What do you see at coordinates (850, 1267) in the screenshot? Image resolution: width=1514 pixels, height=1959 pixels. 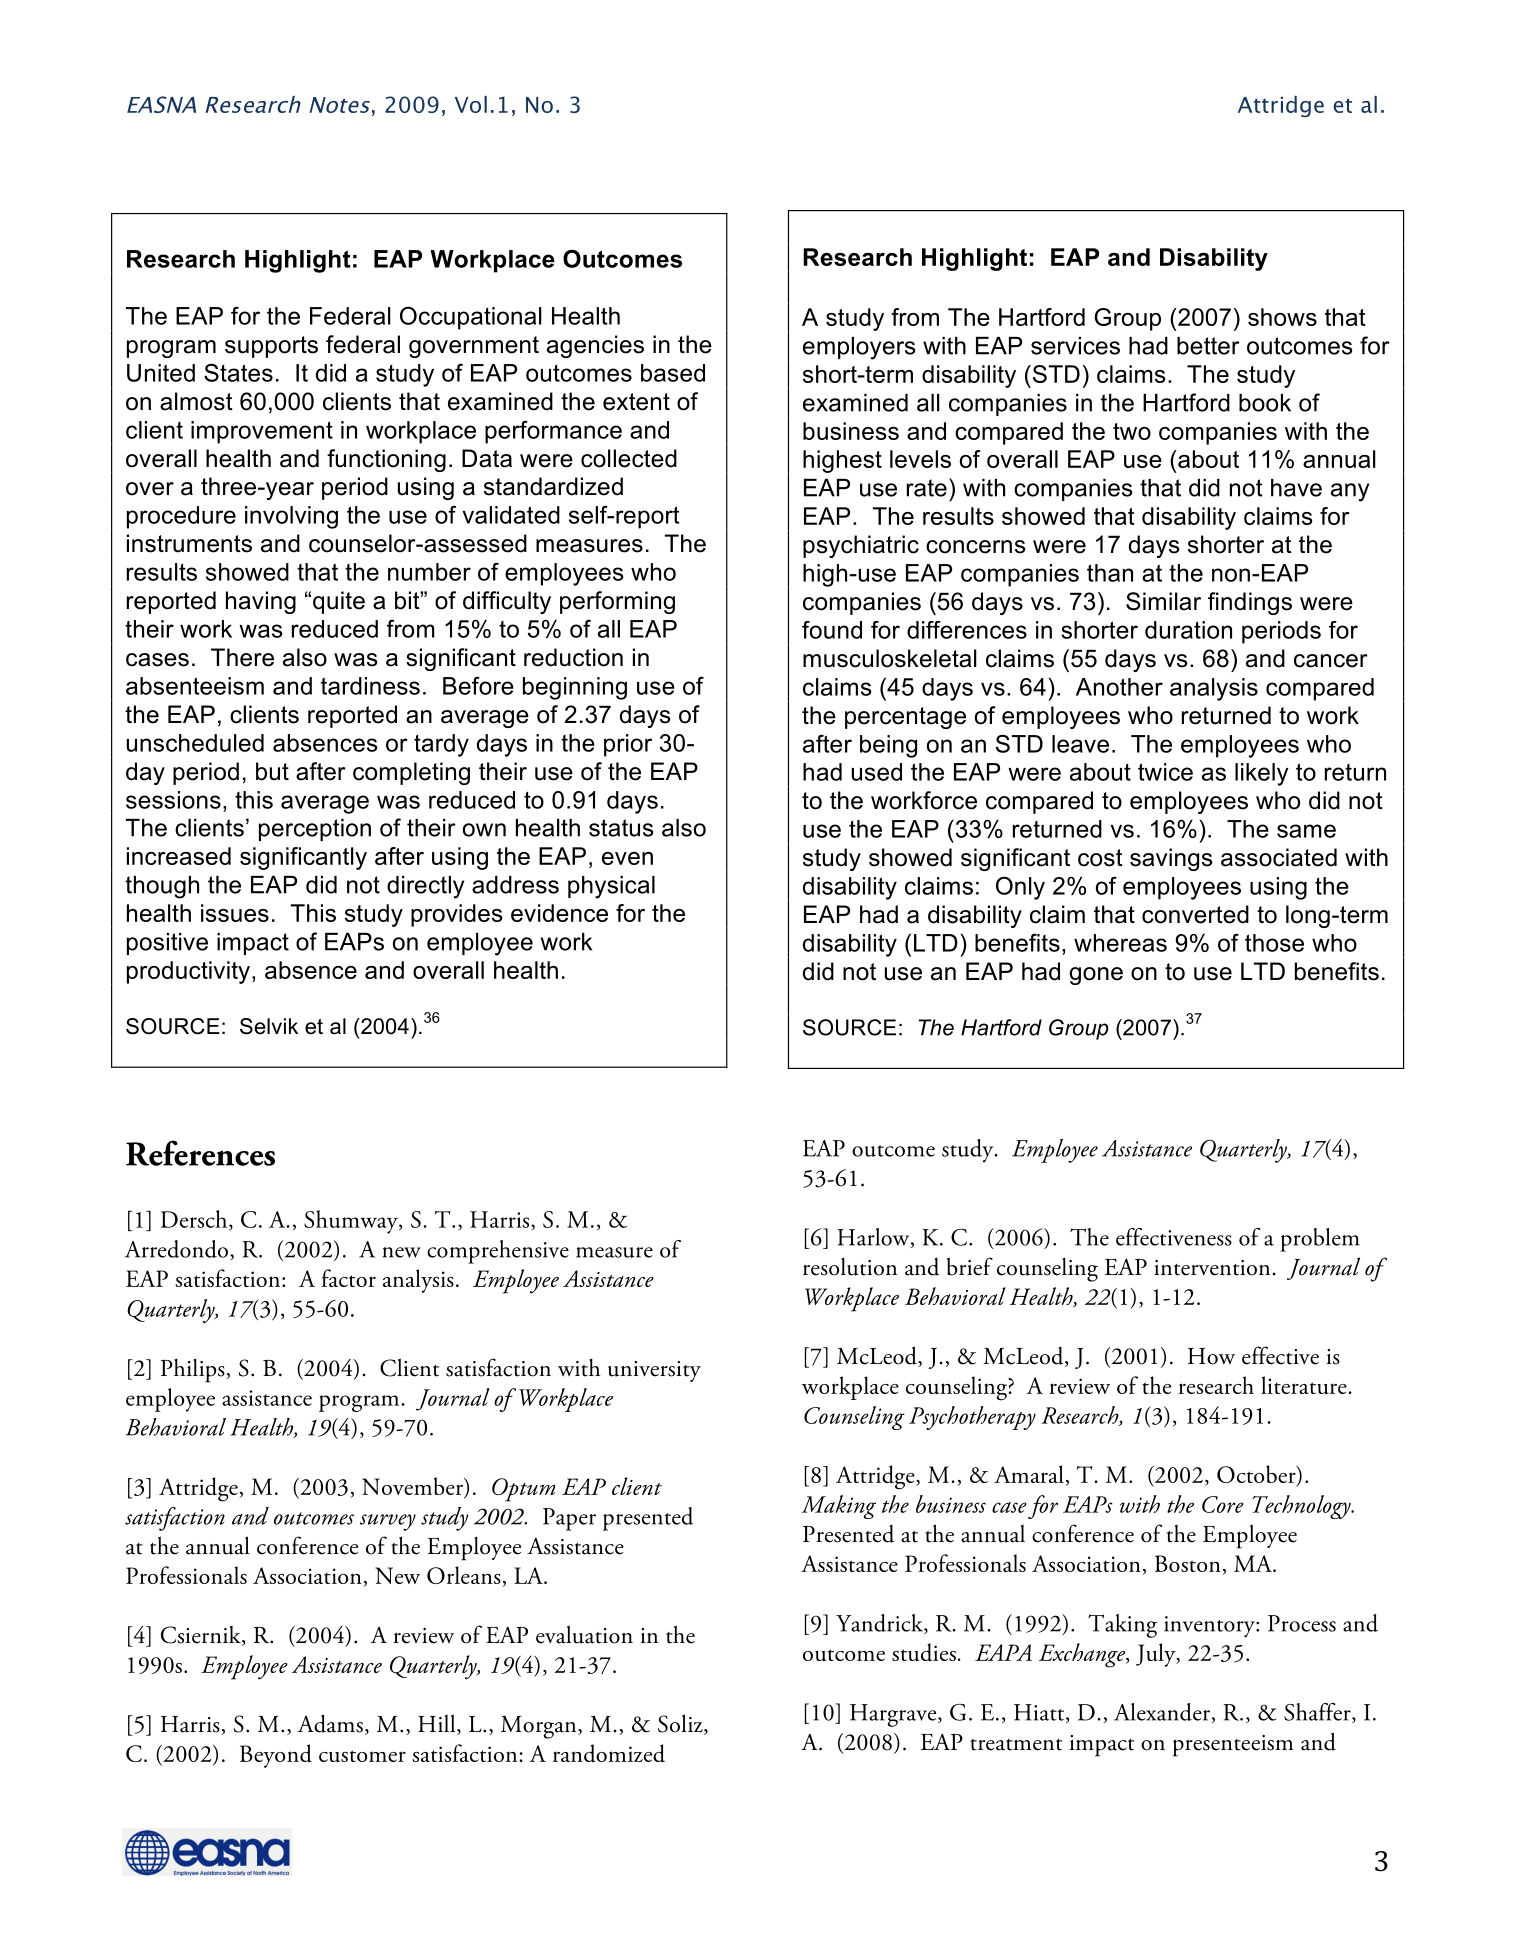 I see `resolution` at bounding box center [850, 1267].
